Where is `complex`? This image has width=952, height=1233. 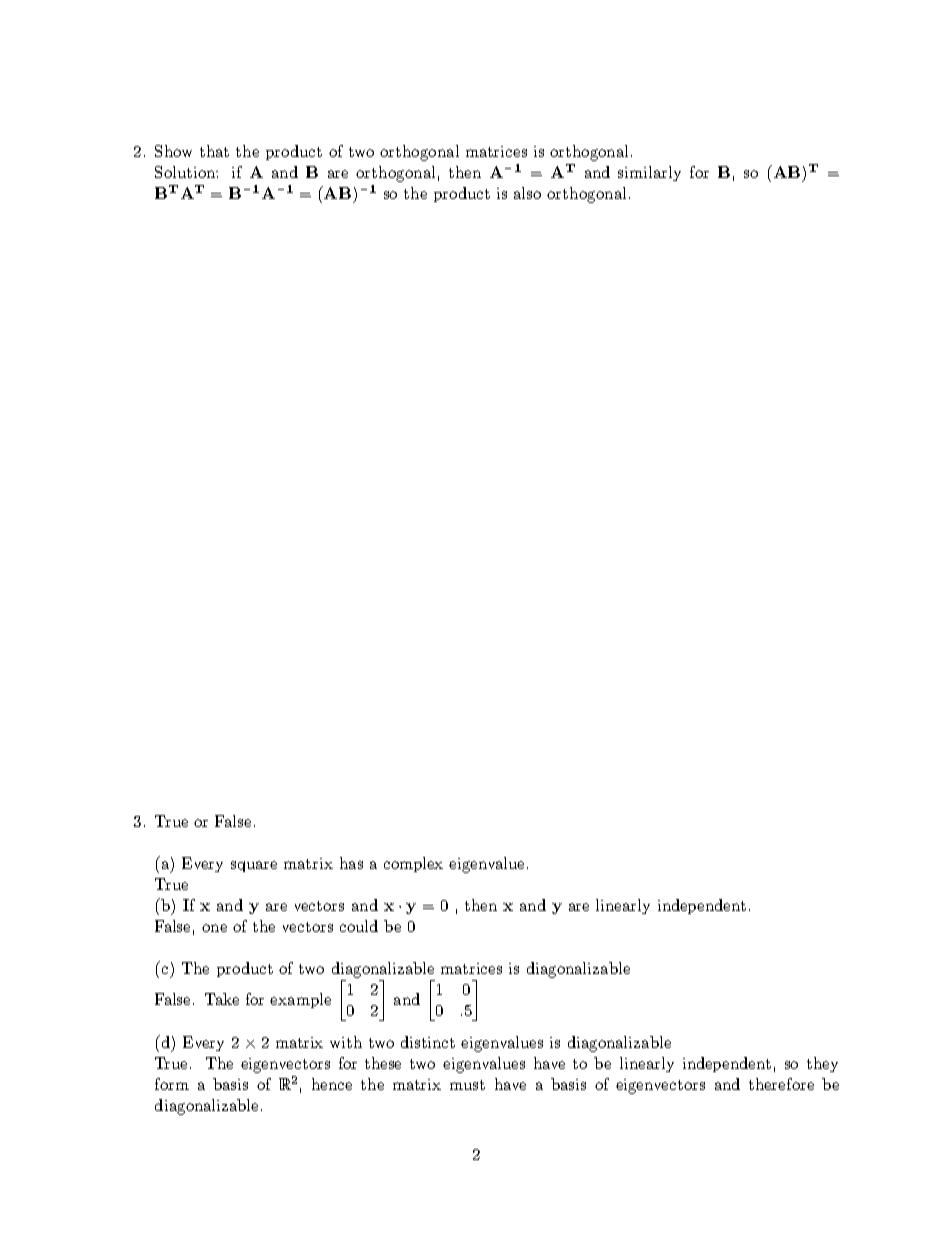
complex is located at coordinates (413, 864).
